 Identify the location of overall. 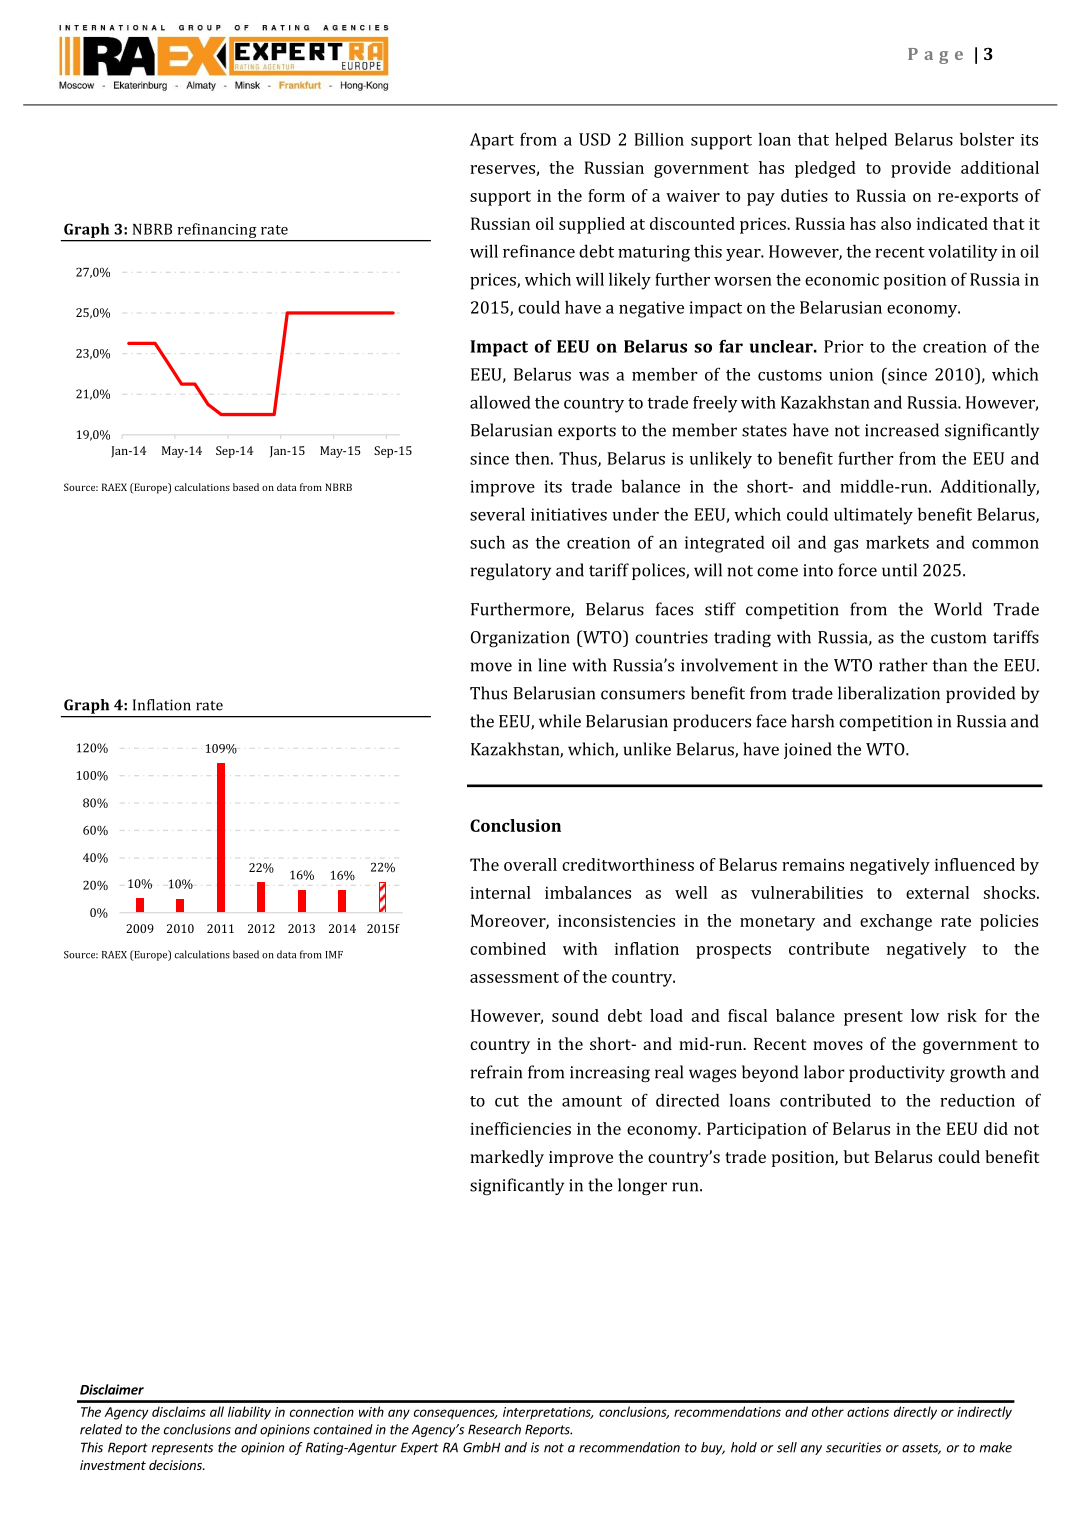
(530, 864).
